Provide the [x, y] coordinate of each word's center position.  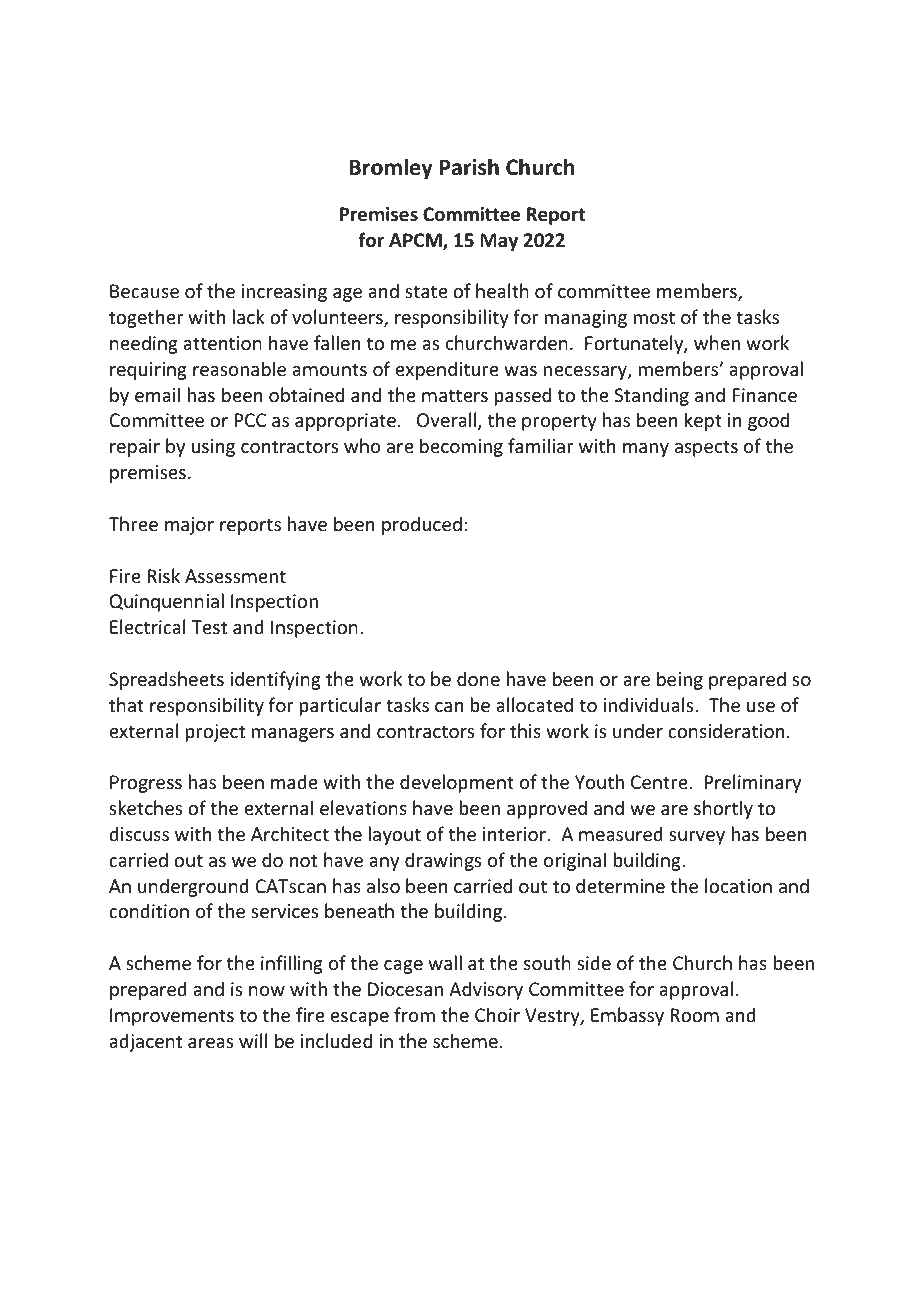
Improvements [172, 1017]
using [213, 448]
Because [144, 291]
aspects [706, 448]
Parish [469, 167]
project [215, 733]
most [654, 317]
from [414, 1014]
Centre [659, 782]
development [457, 783]
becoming [461, 447]
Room [694, 1015]
